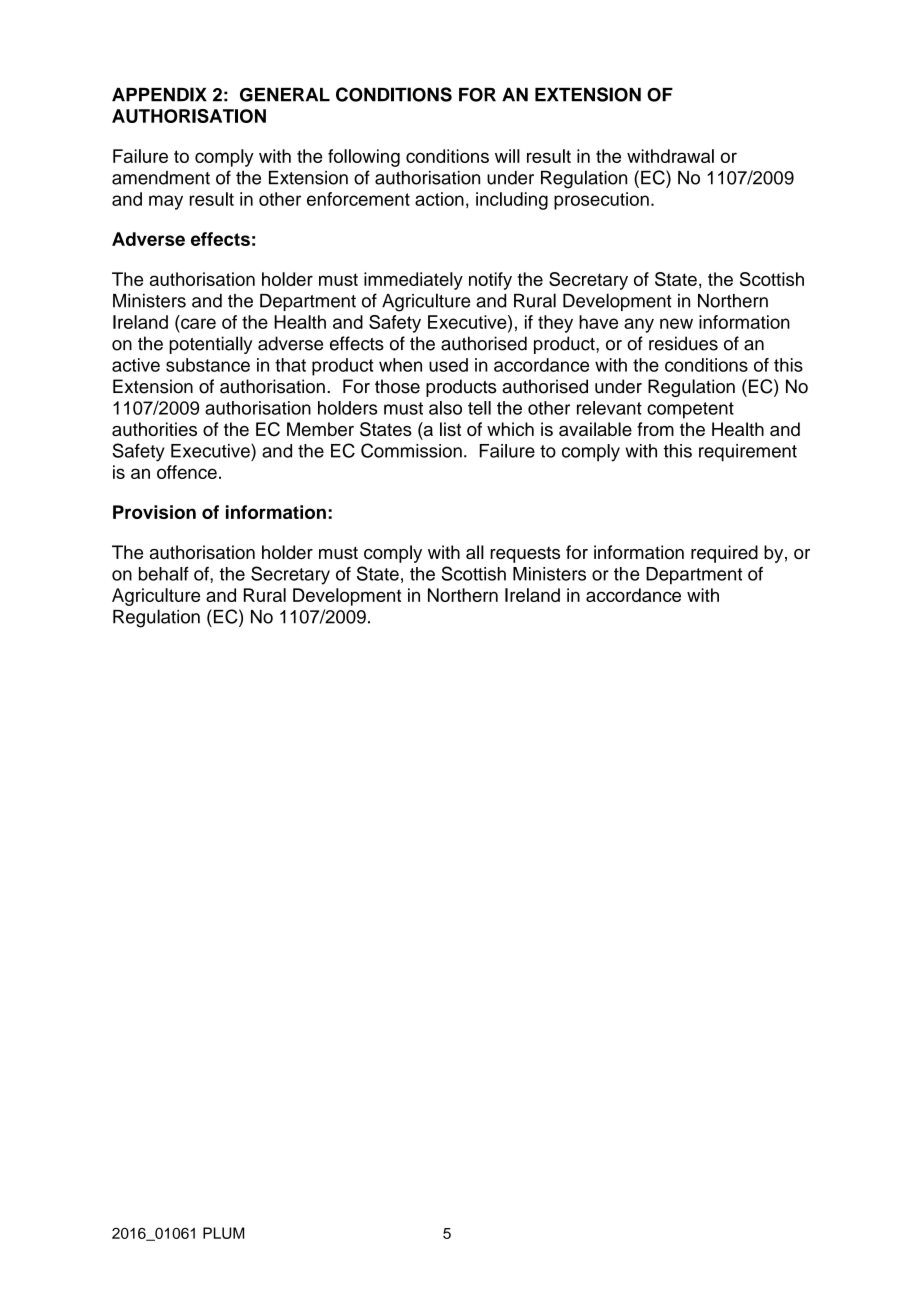  Describe the element at coordinates (525, 554) in the page. I see `requests` at that location.
